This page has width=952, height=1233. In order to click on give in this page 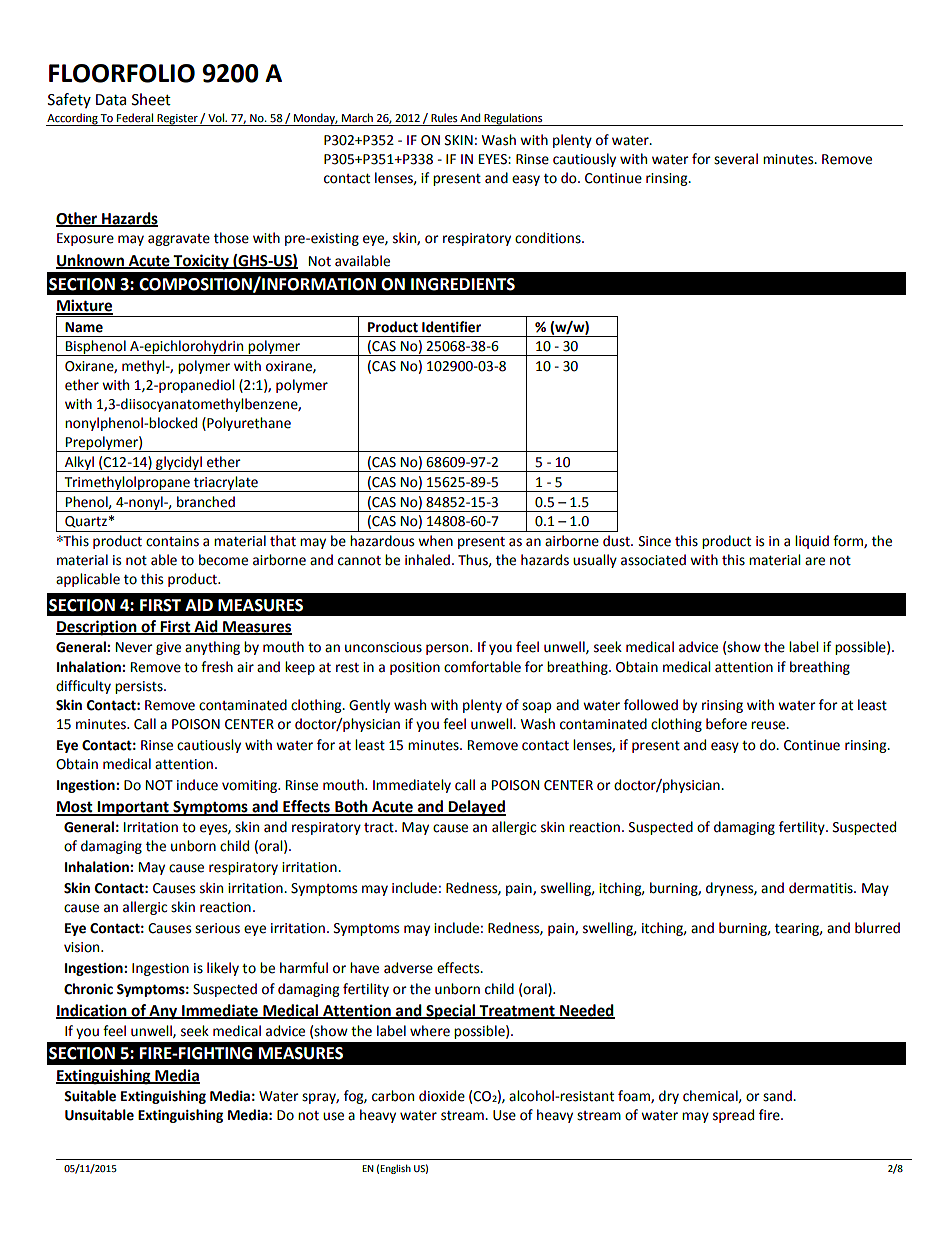, I will do `click(168, 648)`.
